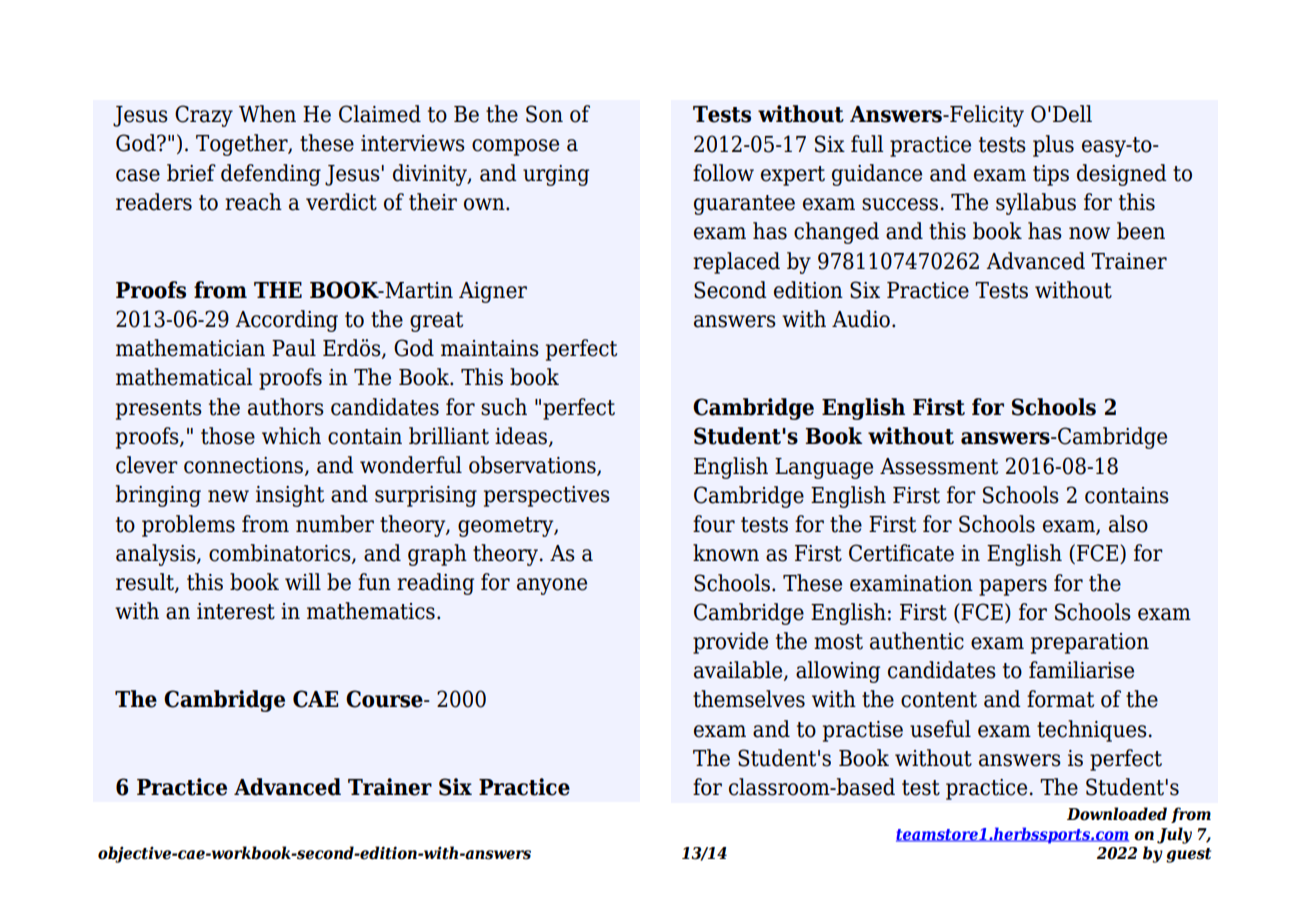  Describe the element at coordinates (1013, 587) in the document. I see `papers` at that location.
